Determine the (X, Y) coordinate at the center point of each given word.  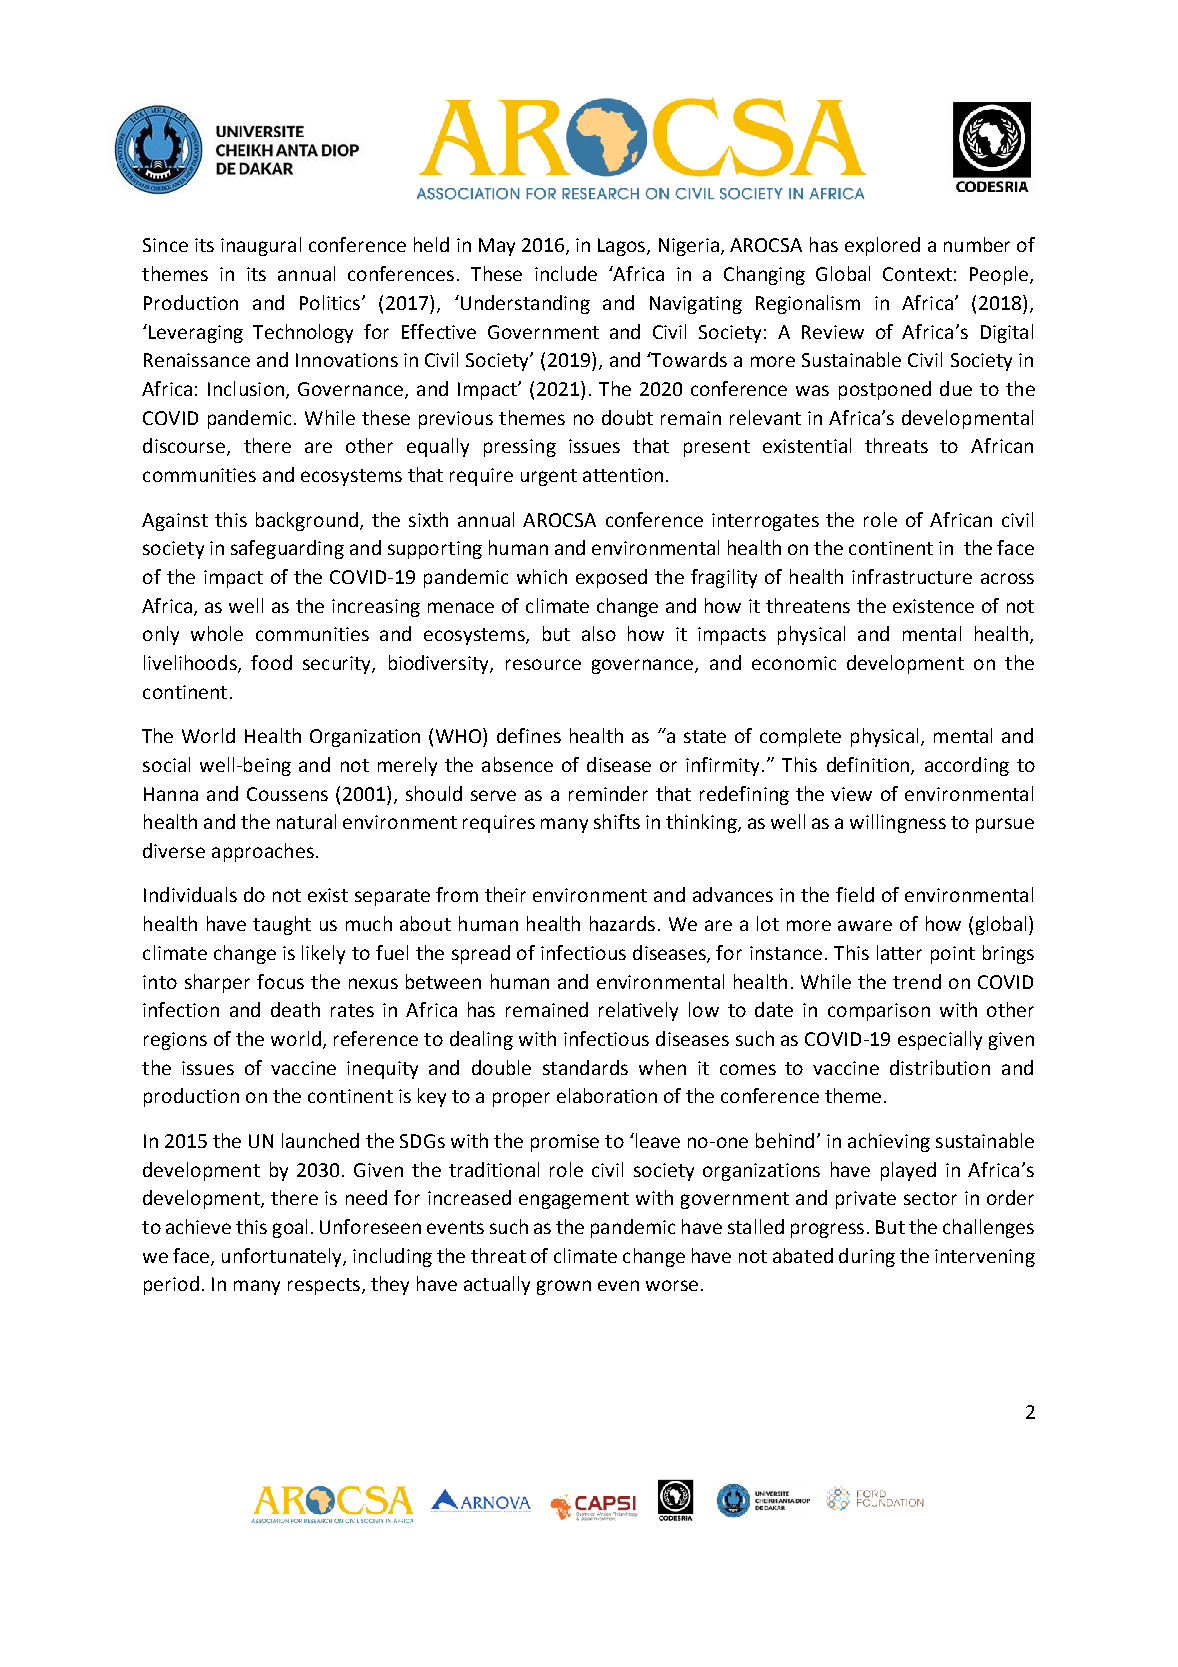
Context (917, 274)
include (566, 273)
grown (564, 1287)
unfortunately (283, 1257)
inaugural (261, 246)
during (867, 1257)
